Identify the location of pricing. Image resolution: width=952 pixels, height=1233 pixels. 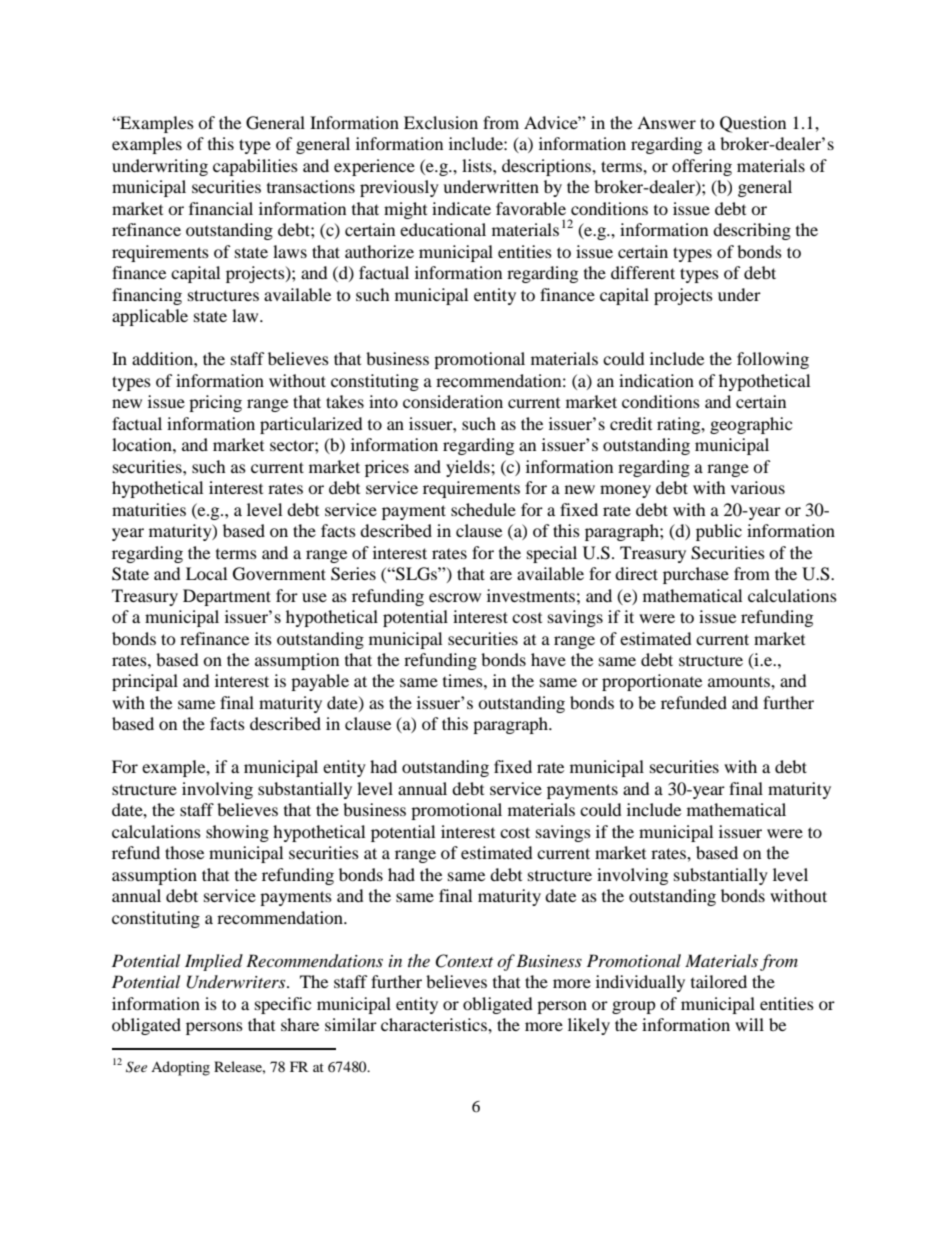
(215, 403).
